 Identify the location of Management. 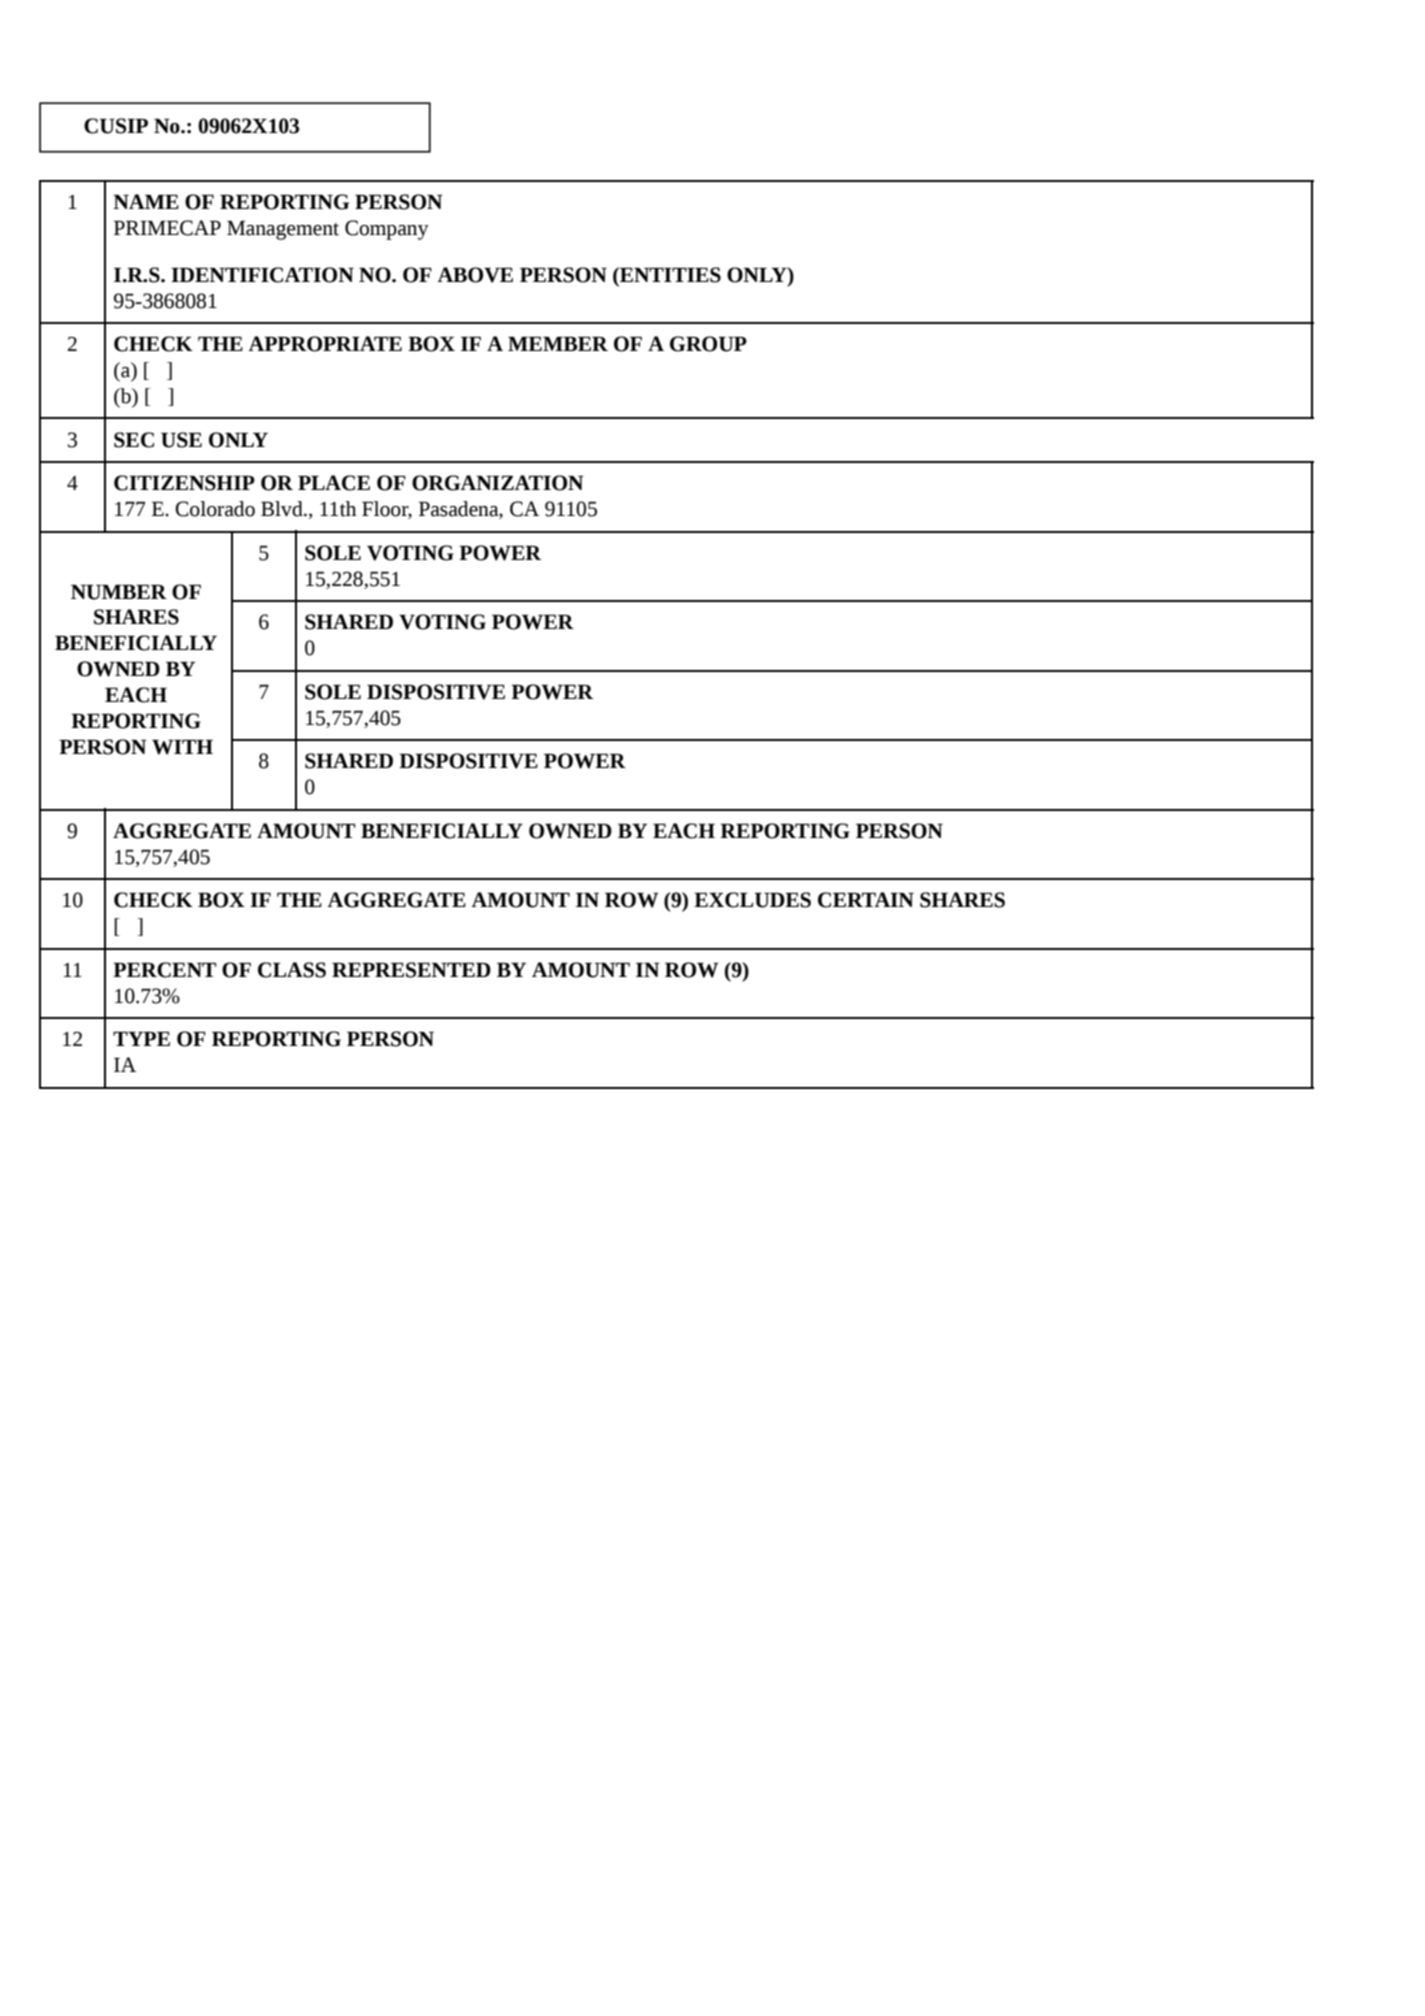
(283, 230).
